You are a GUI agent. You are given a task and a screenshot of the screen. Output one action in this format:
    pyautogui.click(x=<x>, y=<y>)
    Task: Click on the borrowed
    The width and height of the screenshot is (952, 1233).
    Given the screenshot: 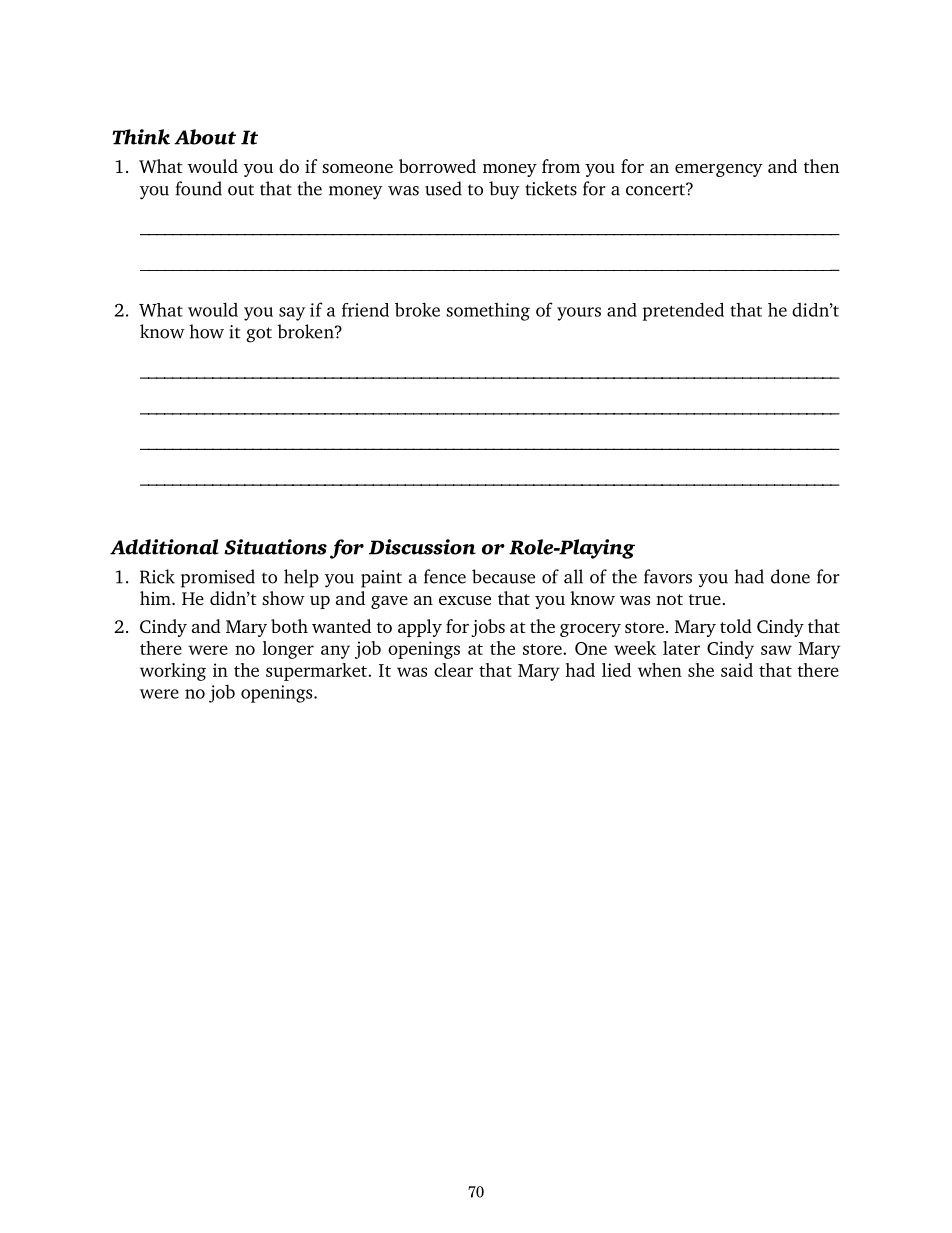 What is the action you would take?
    pyautogui.click(x=437, y=166)
